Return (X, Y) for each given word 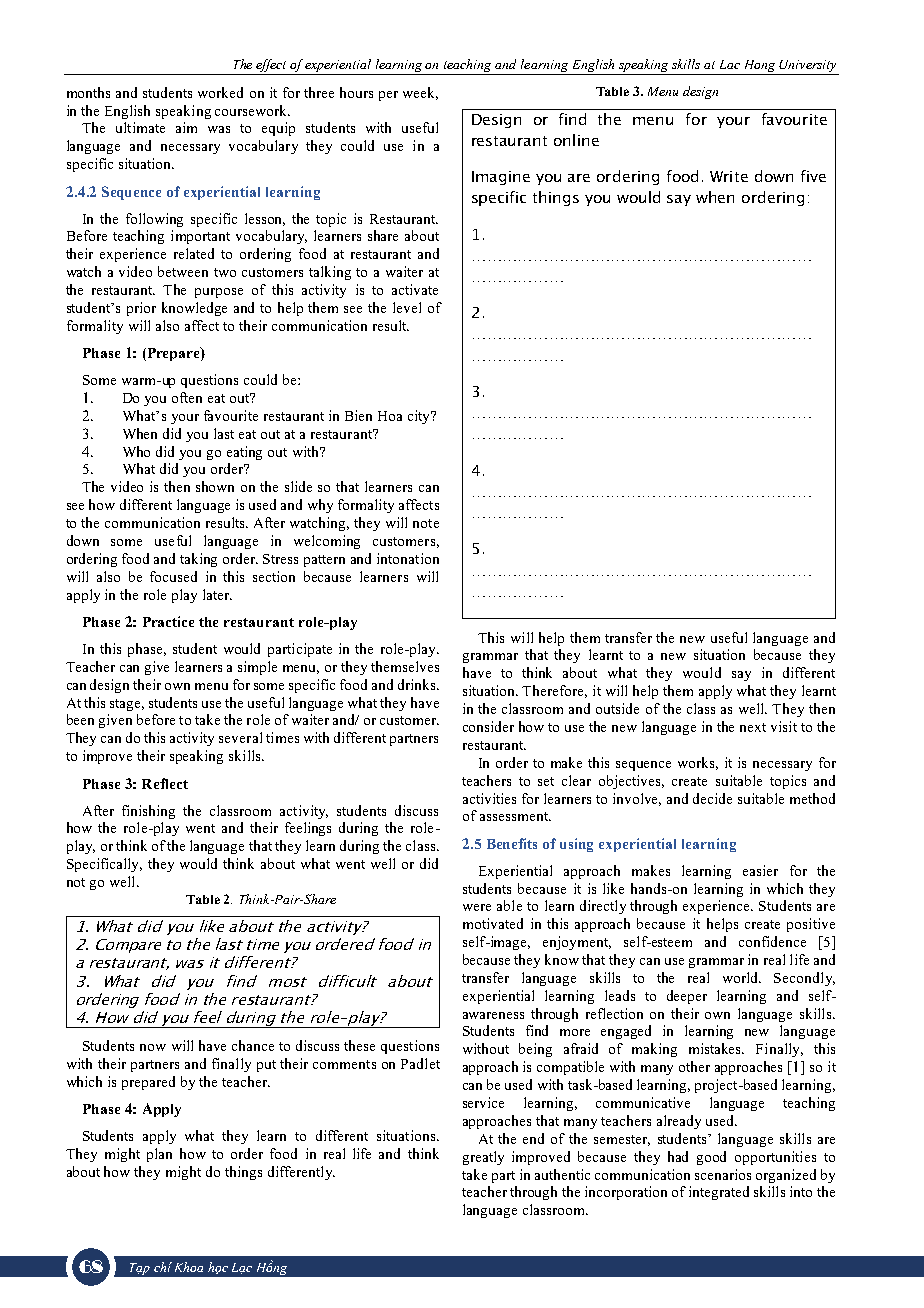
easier (760, 870)
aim (186, 127)
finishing (148, 812)
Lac (730, 64)
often (187, 397)
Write (729, 176)
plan (159, 1155)
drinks (418, 684)
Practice (168, 621)
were (477, 907)
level (407, 307)
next (753, 727)
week (420, 93)
